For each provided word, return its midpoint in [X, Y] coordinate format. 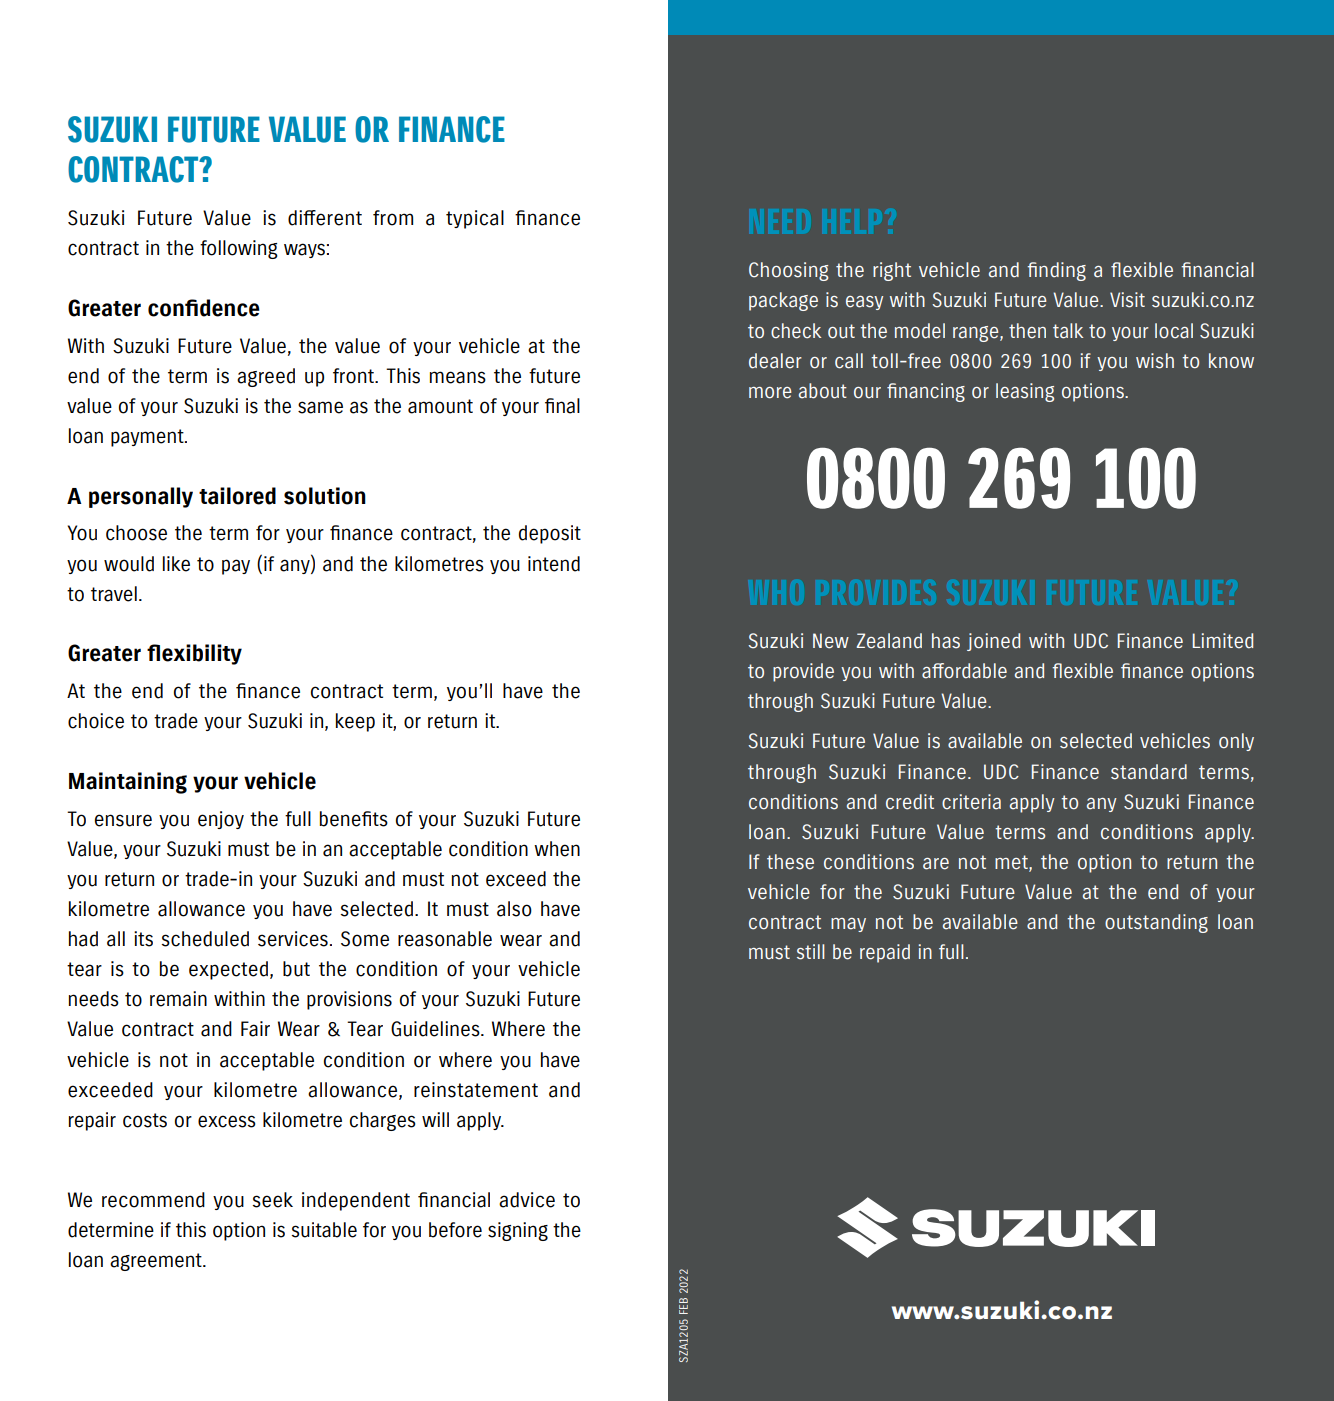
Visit [1127, 300]
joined [993, 642]
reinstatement [476, 1090]
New [831, 641]
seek [272, 1200]
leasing [1025, 392]
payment [148, 438]
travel [114, 594]
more [770, 393]
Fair [255, 1029]
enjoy [221, 820]
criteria [971, 802]
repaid [885, 953]
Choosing [789, 271]
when [557, 849]
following [239, 249]
